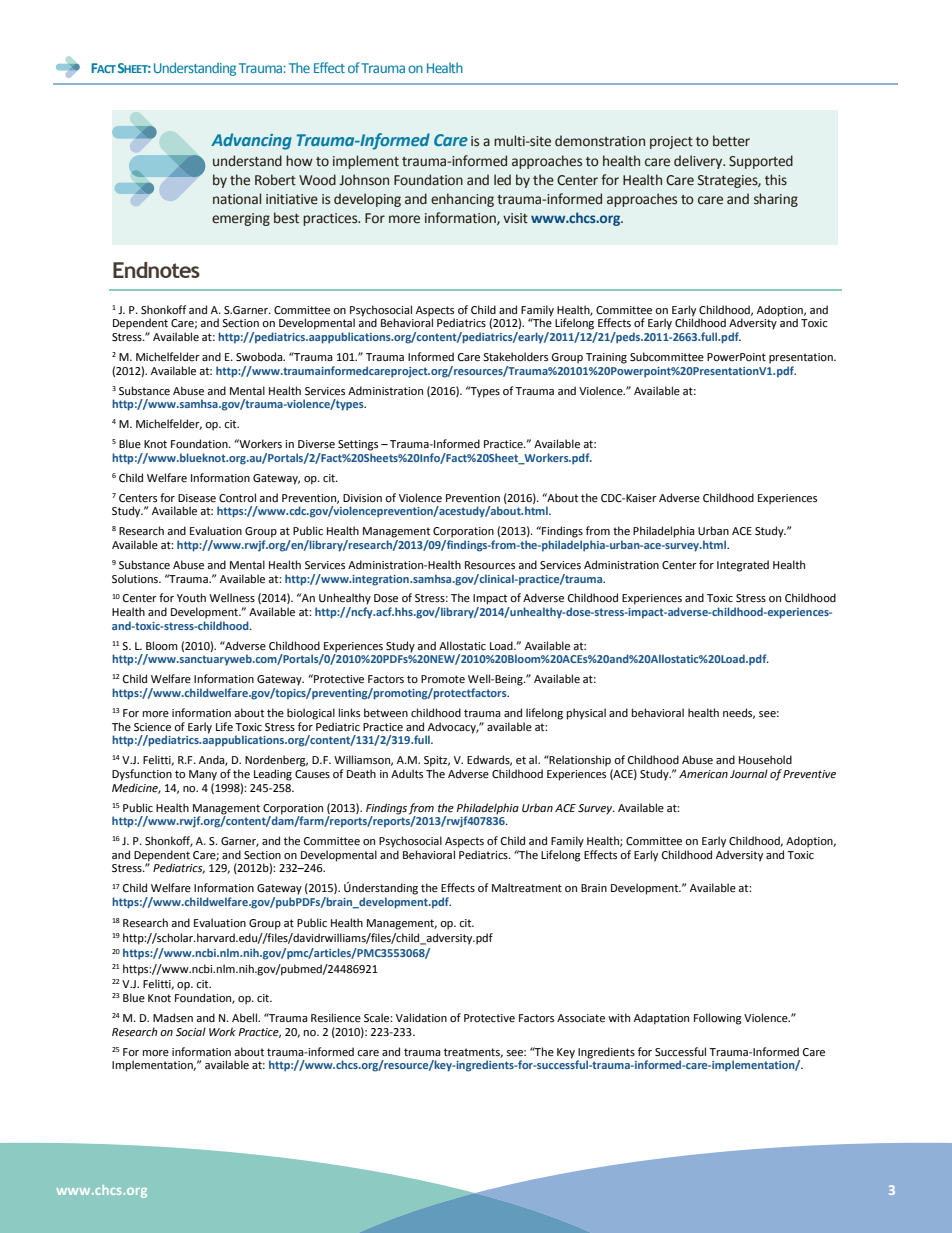  What do you see at coordinates (191, 597) in the document?
I see `Youth` at bounding box center [191, 597].
